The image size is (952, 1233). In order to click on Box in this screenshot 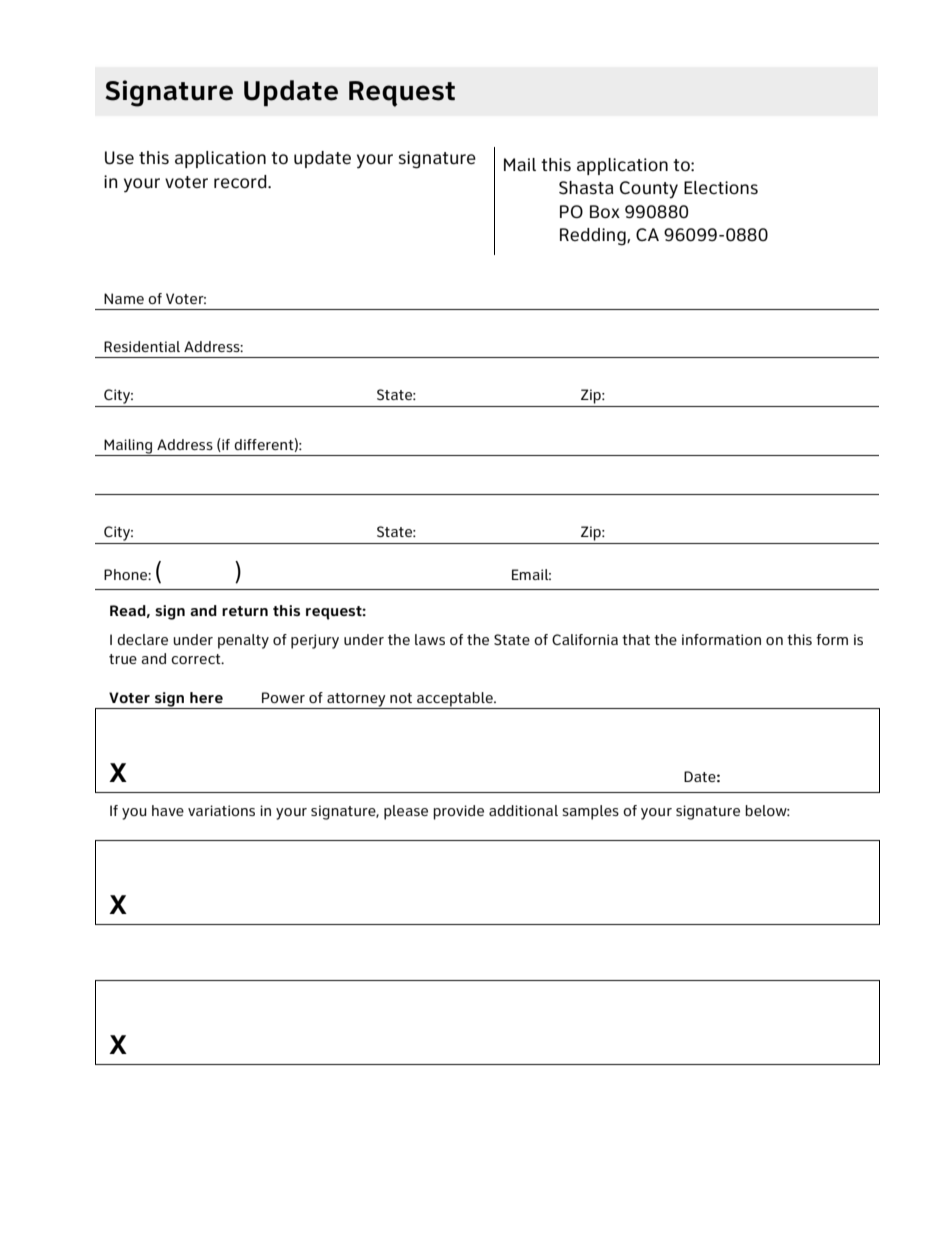, I will do `click(605, 212)`.
